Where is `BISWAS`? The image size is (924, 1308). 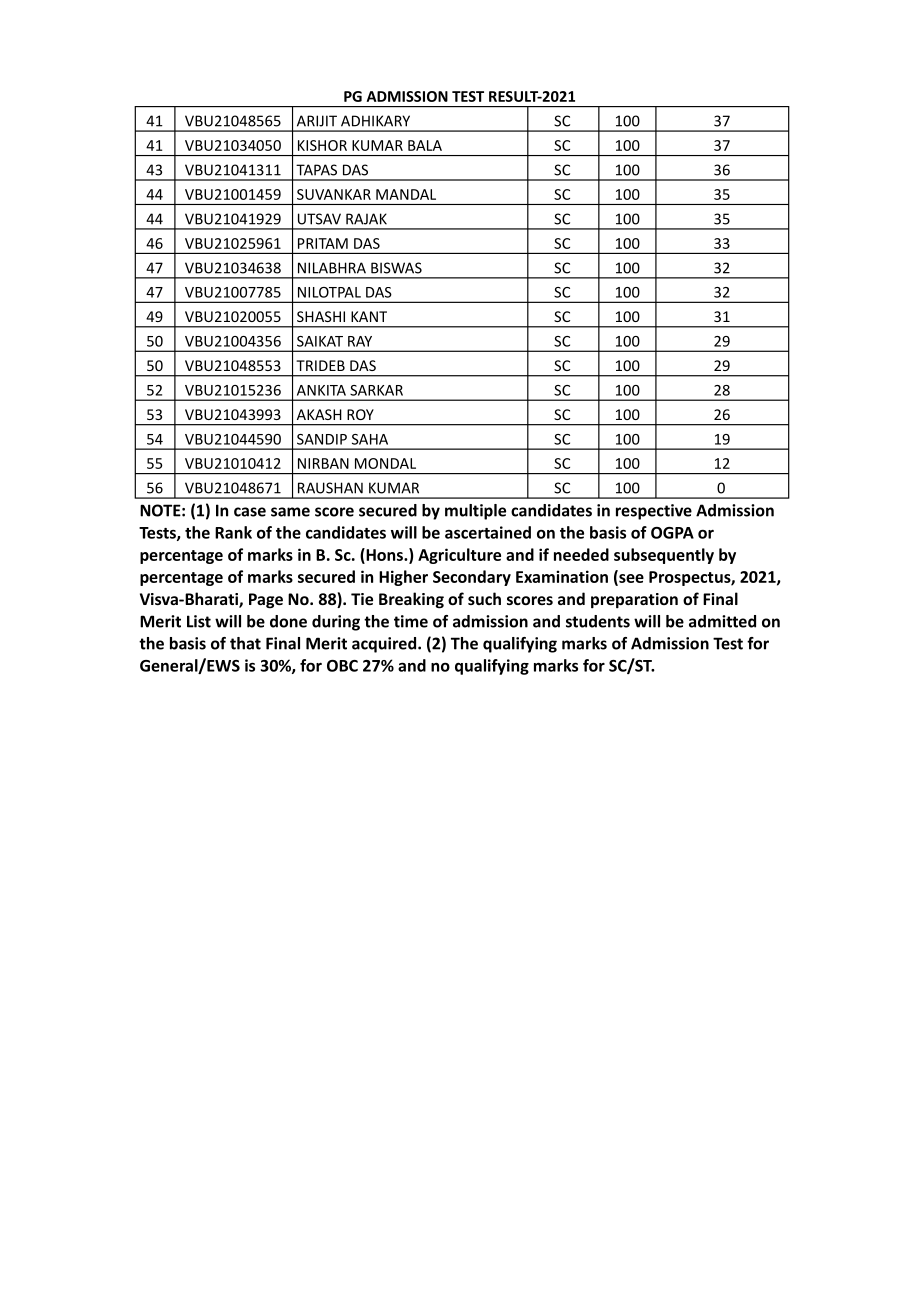
BISWAS is located at coordinates (396, 268).
